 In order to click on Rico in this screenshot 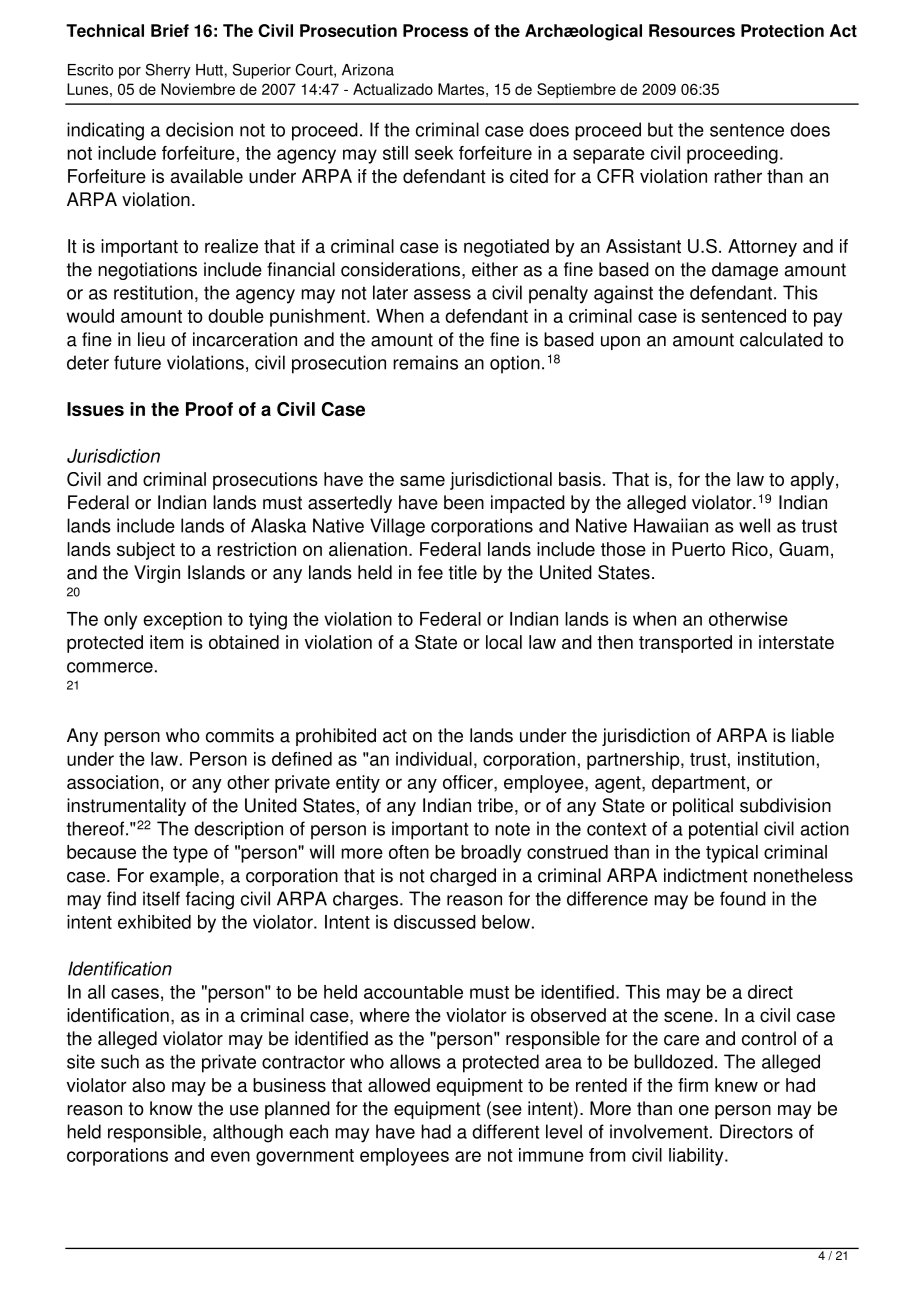, I will do `click(750, 549)`.
